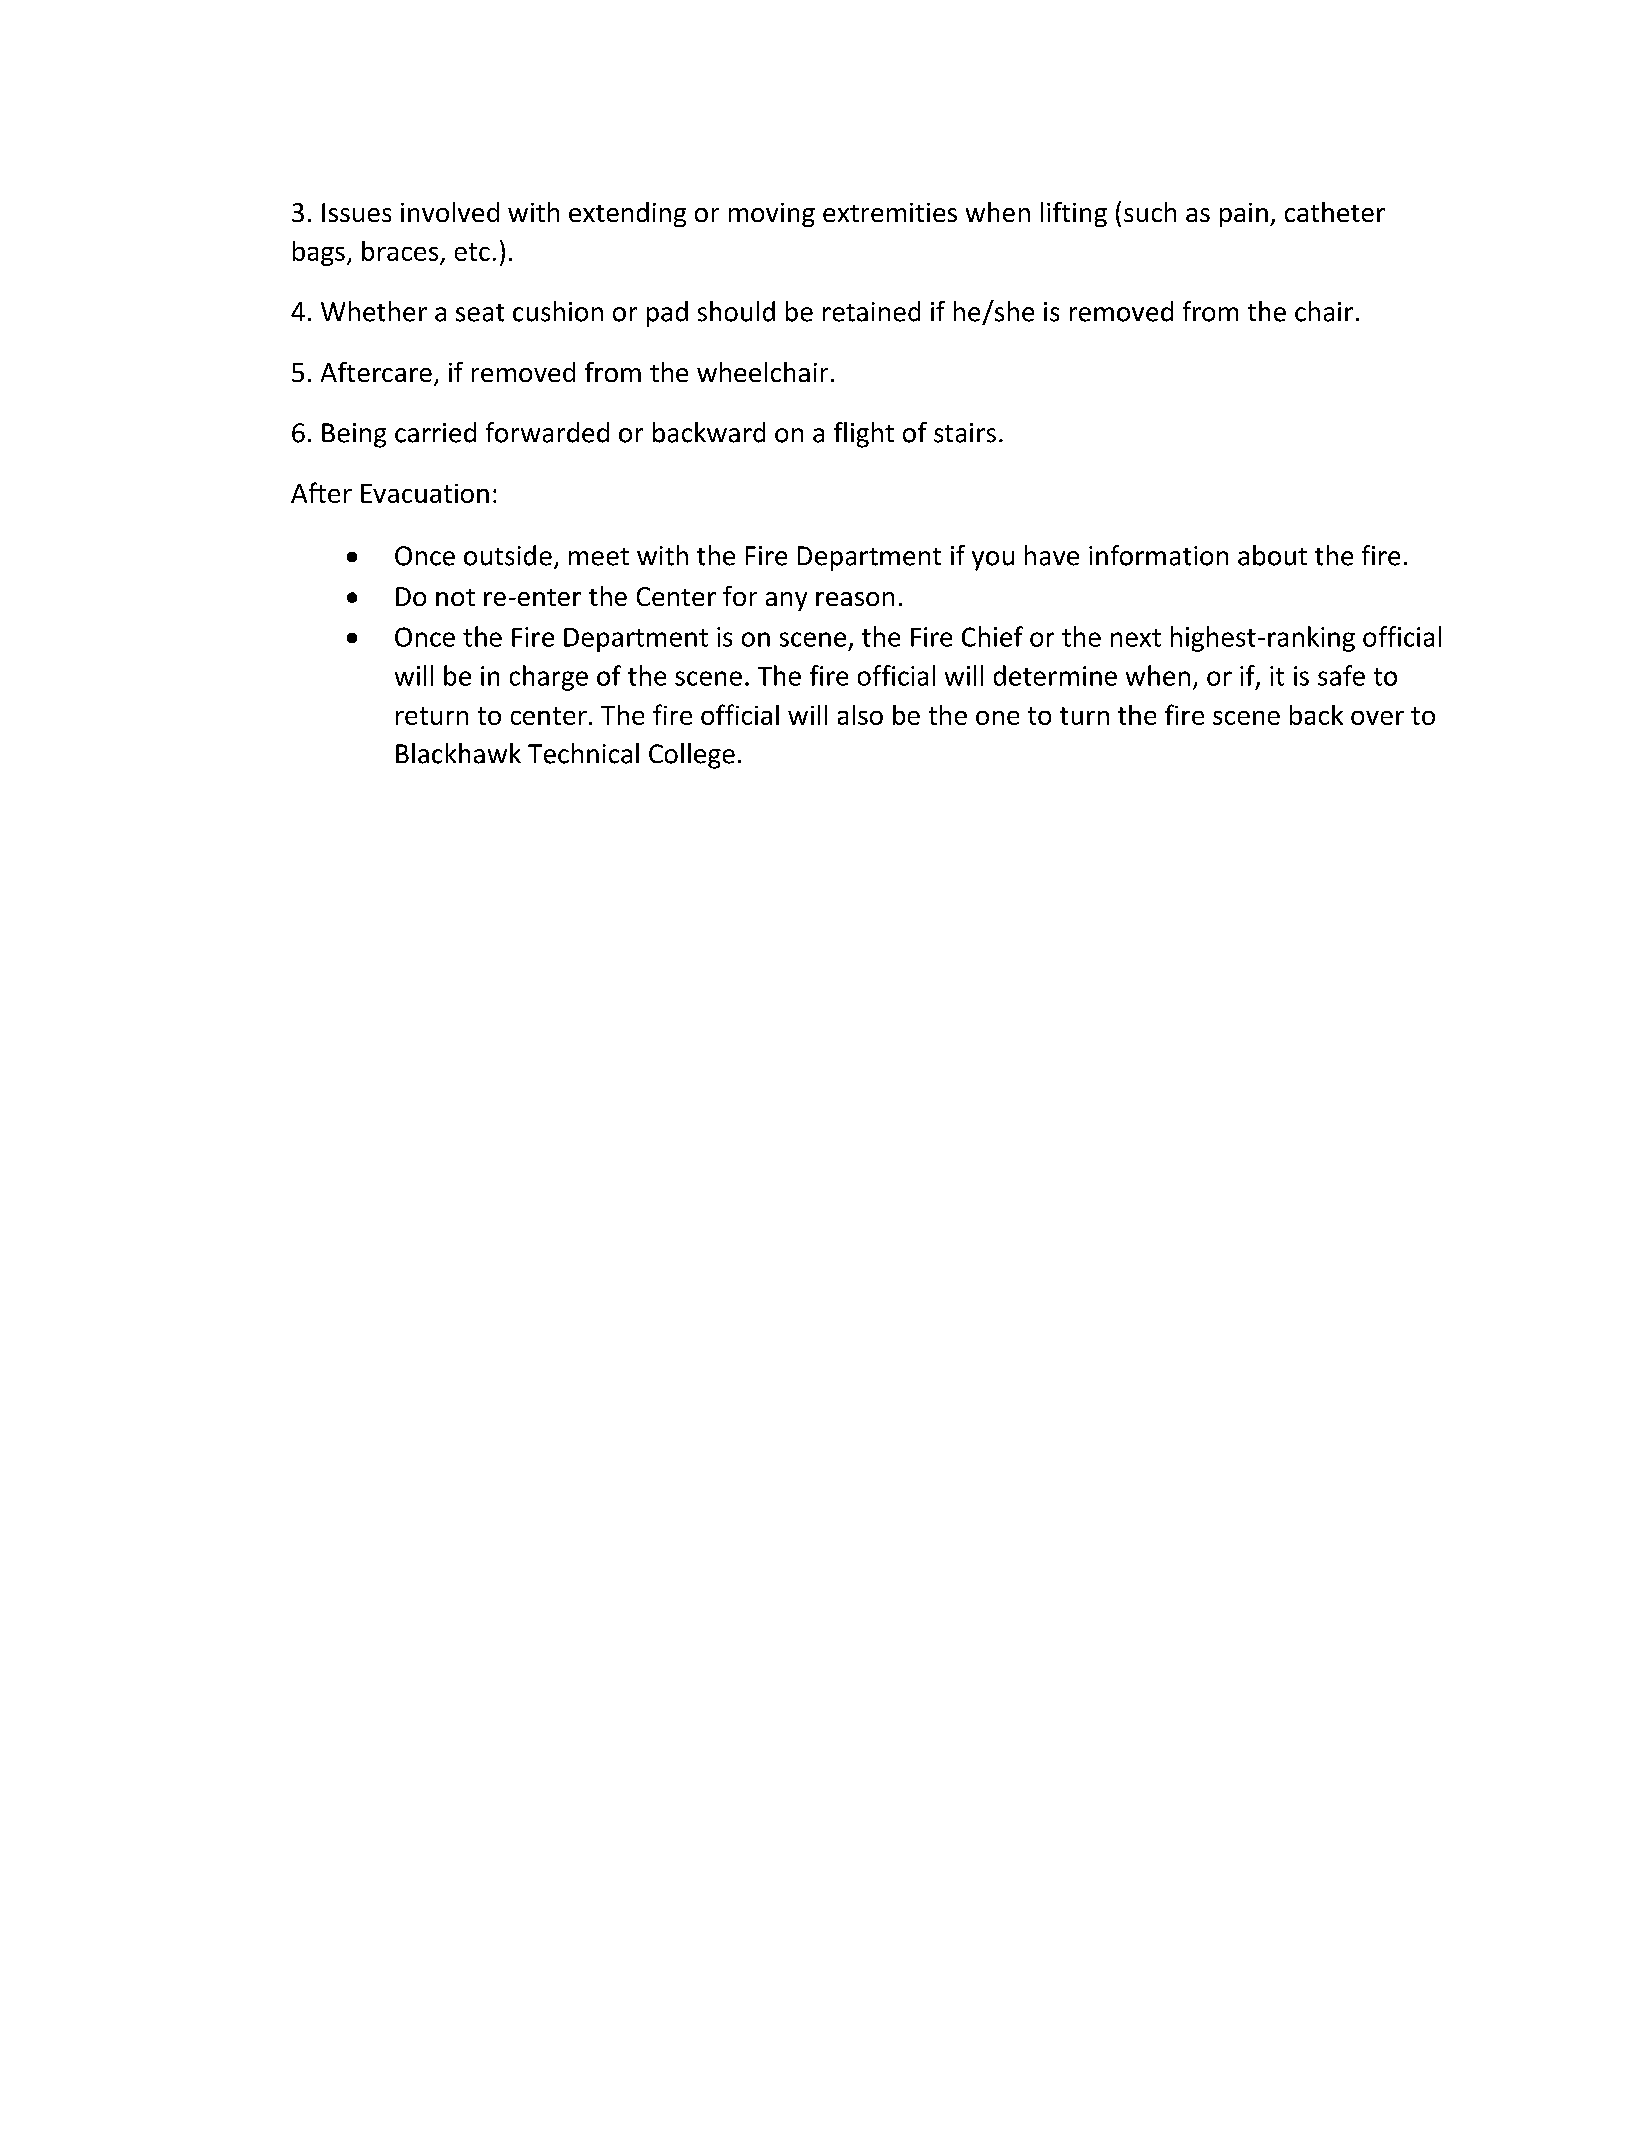 Image resolution: width=1647 pixels, height=2132 pixels. What do you see at coordinates (864, 435) in the image?
I see `flight` at bounding box center [864, 435].
